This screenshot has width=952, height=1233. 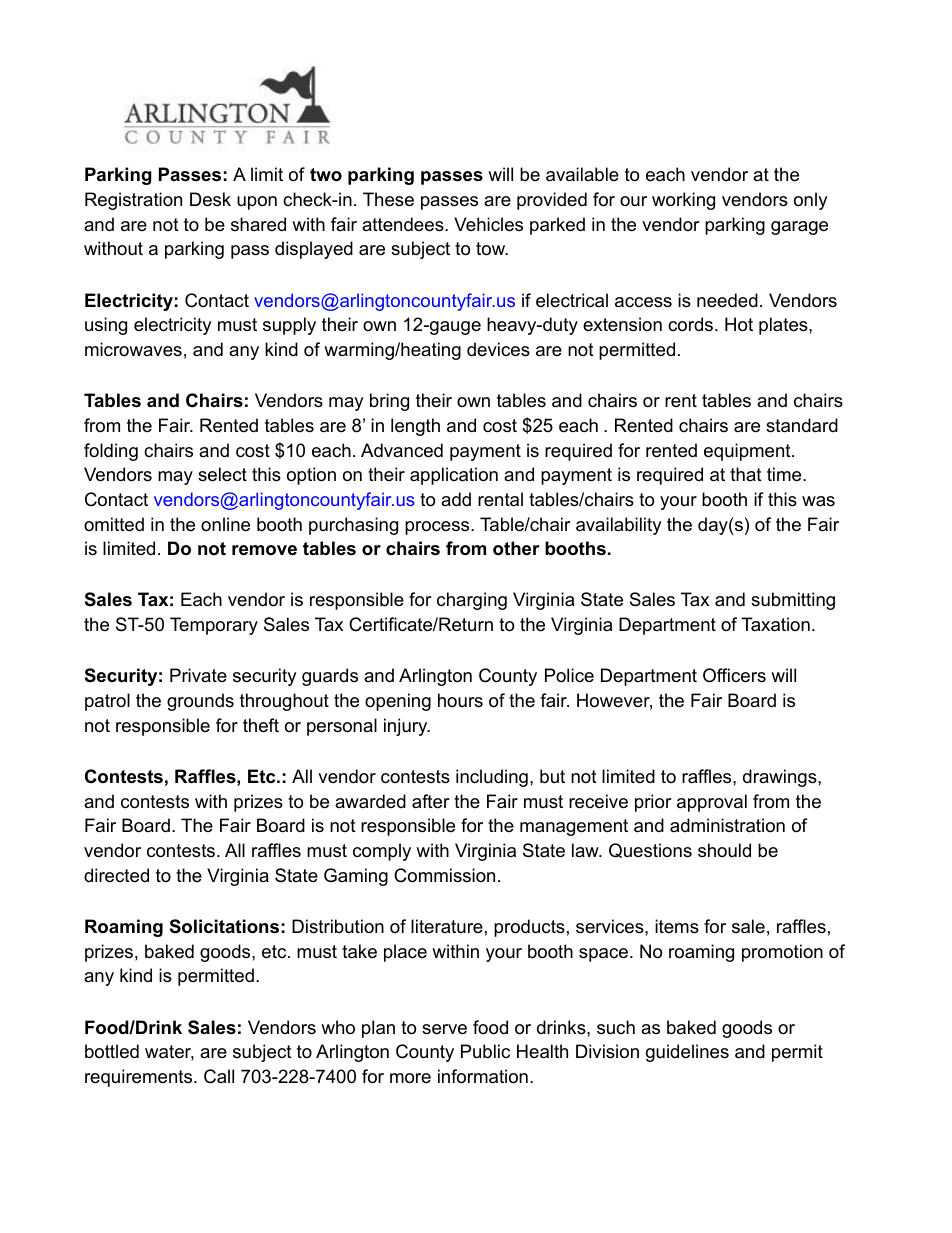 I want to click on Taxation, so click(x=775, y=624).
